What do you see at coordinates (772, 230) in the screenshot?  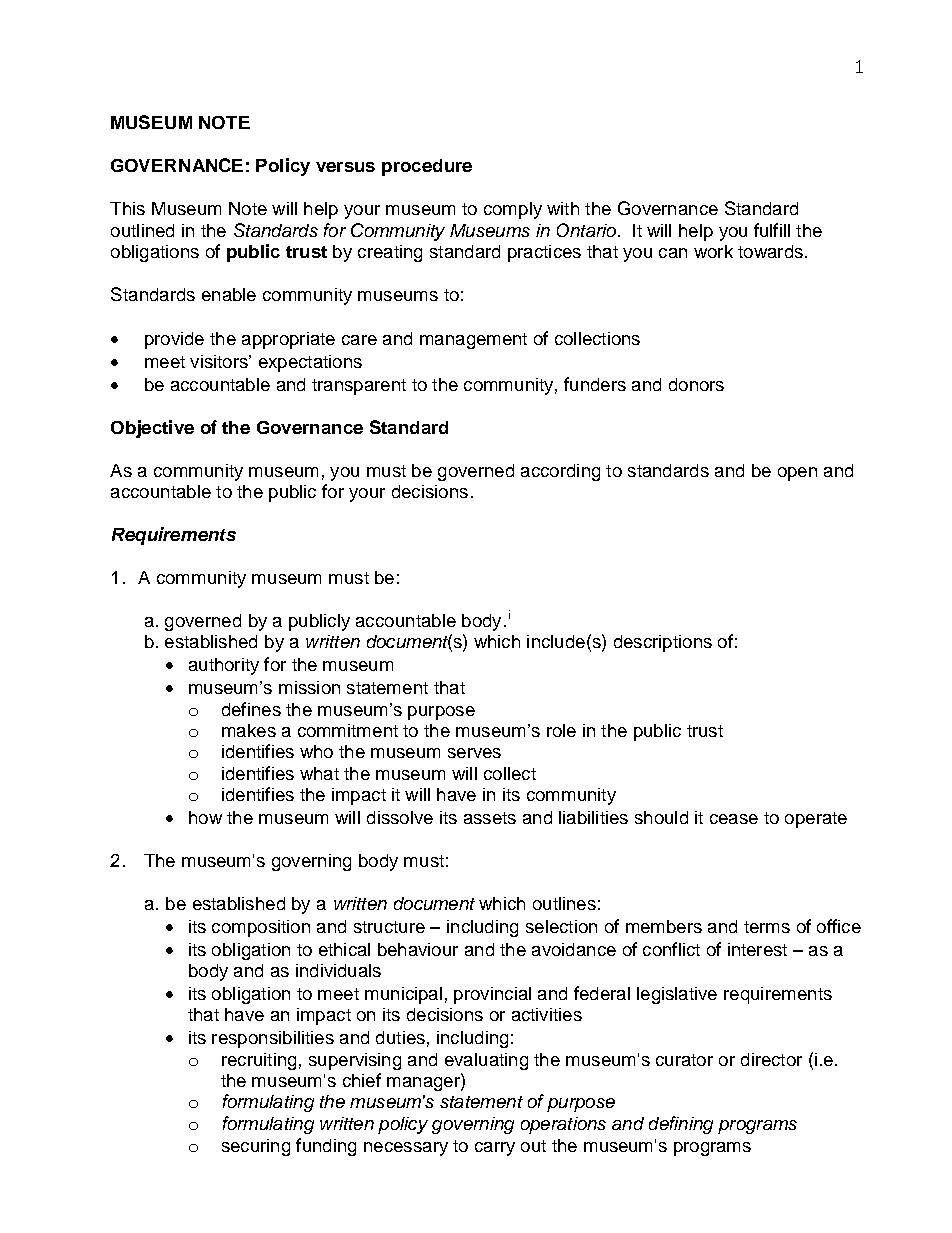 I see `fulfill` at bounding box center [772, 230].
